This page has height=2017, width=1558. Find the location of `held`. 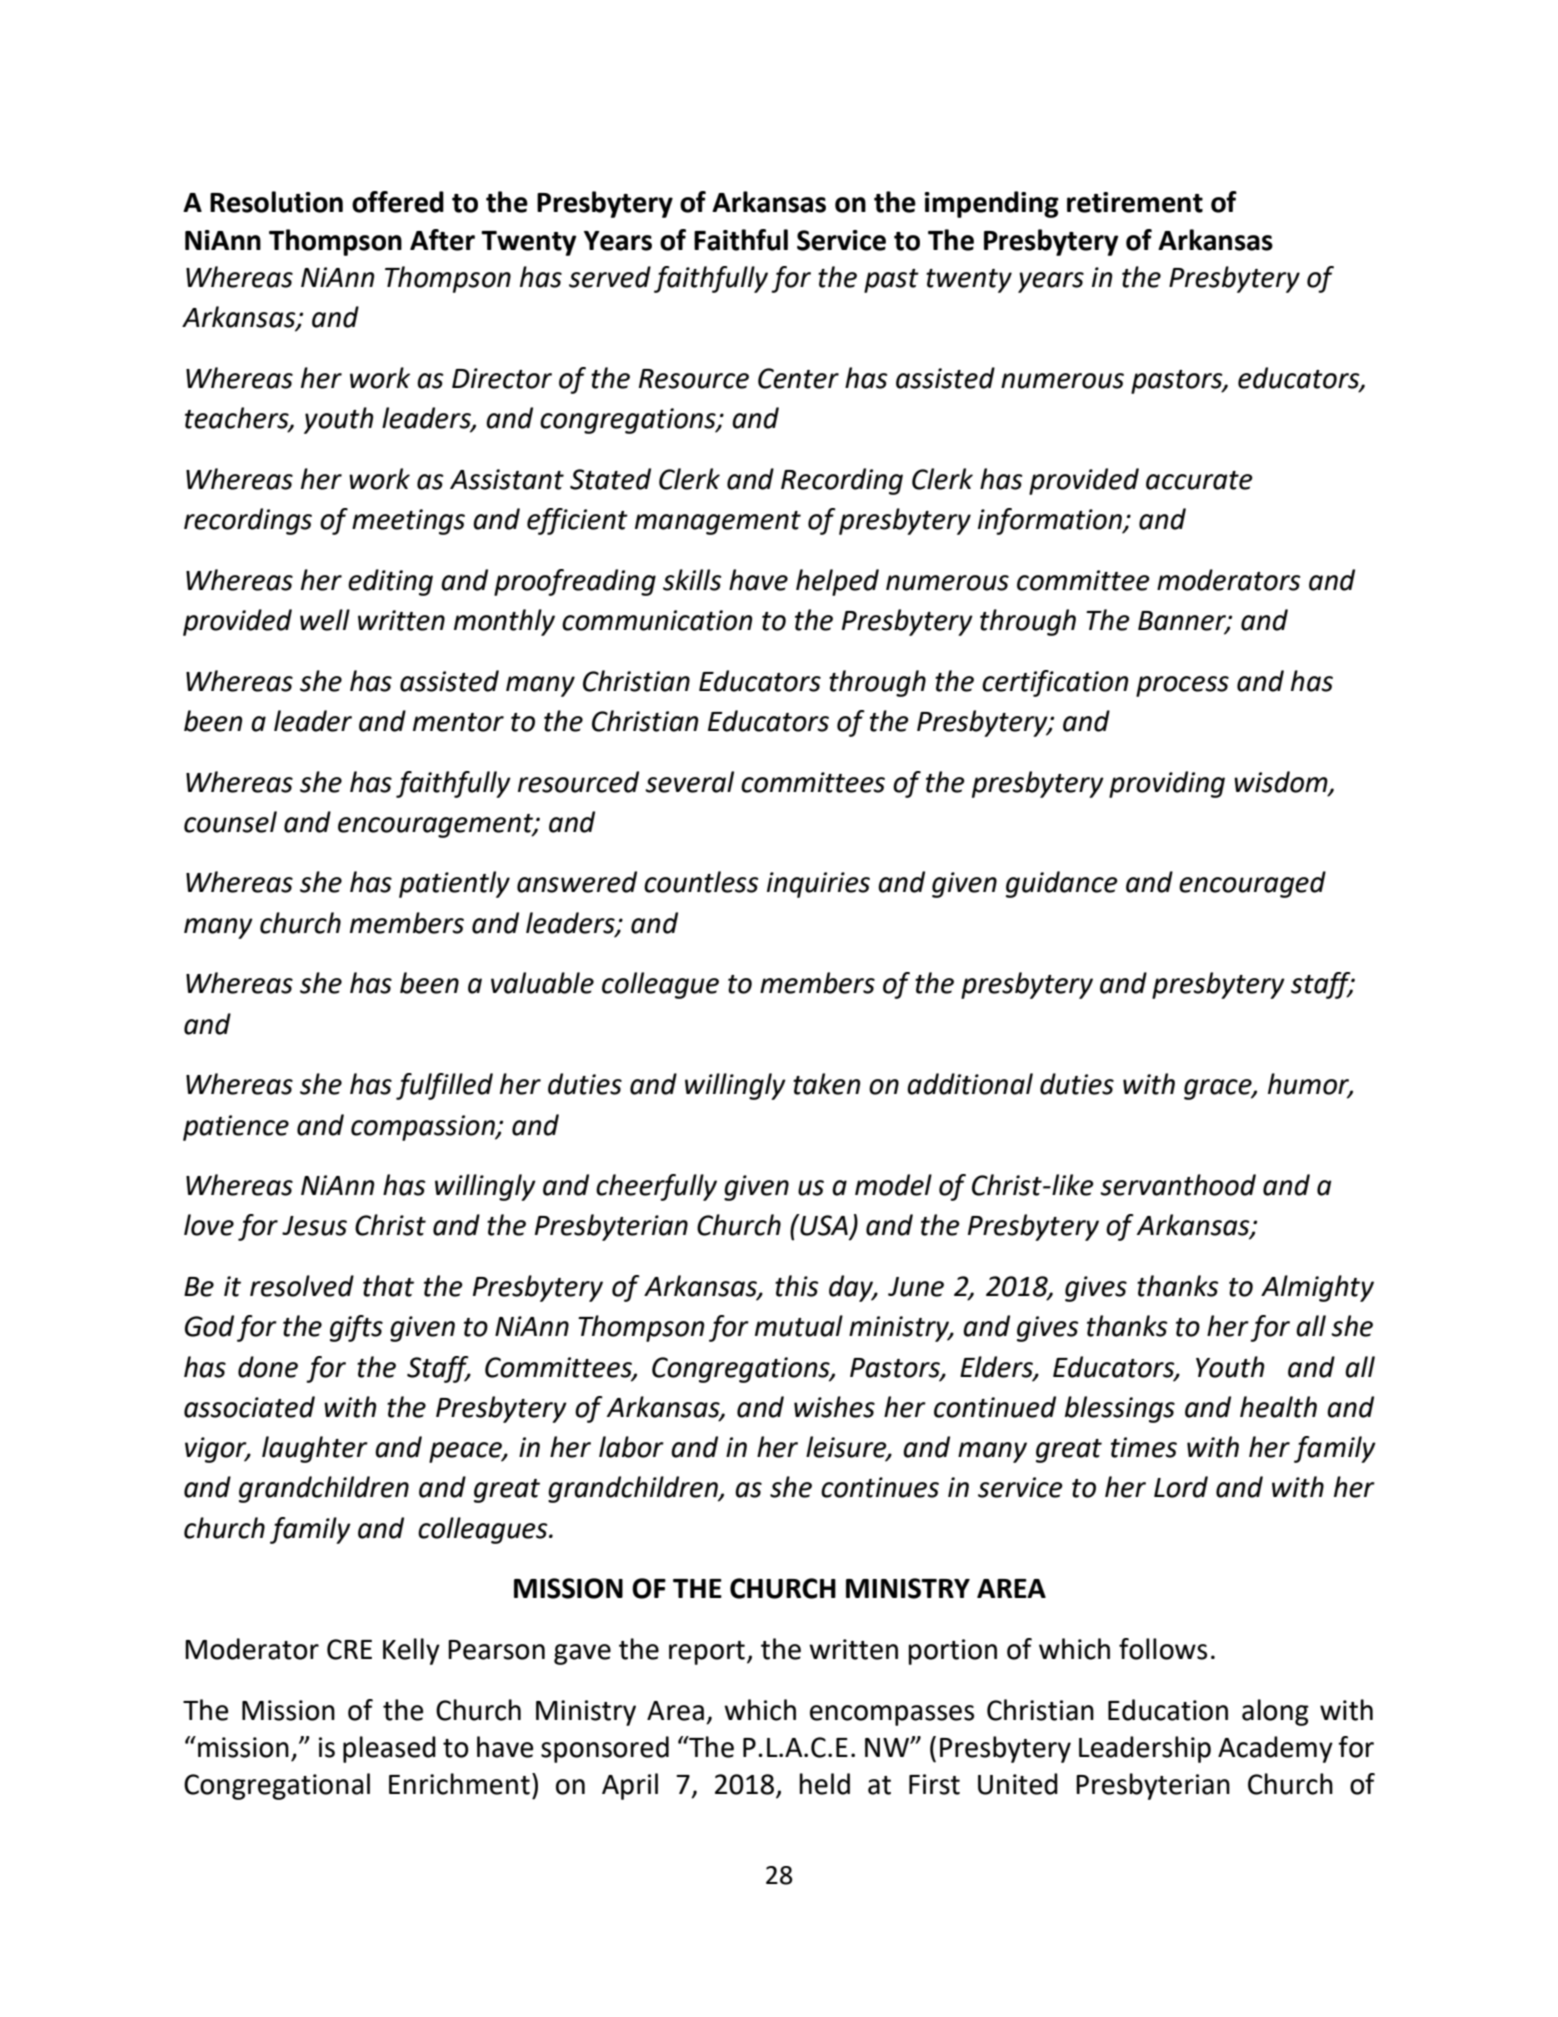

held is located at coordinates (825, 1784).
